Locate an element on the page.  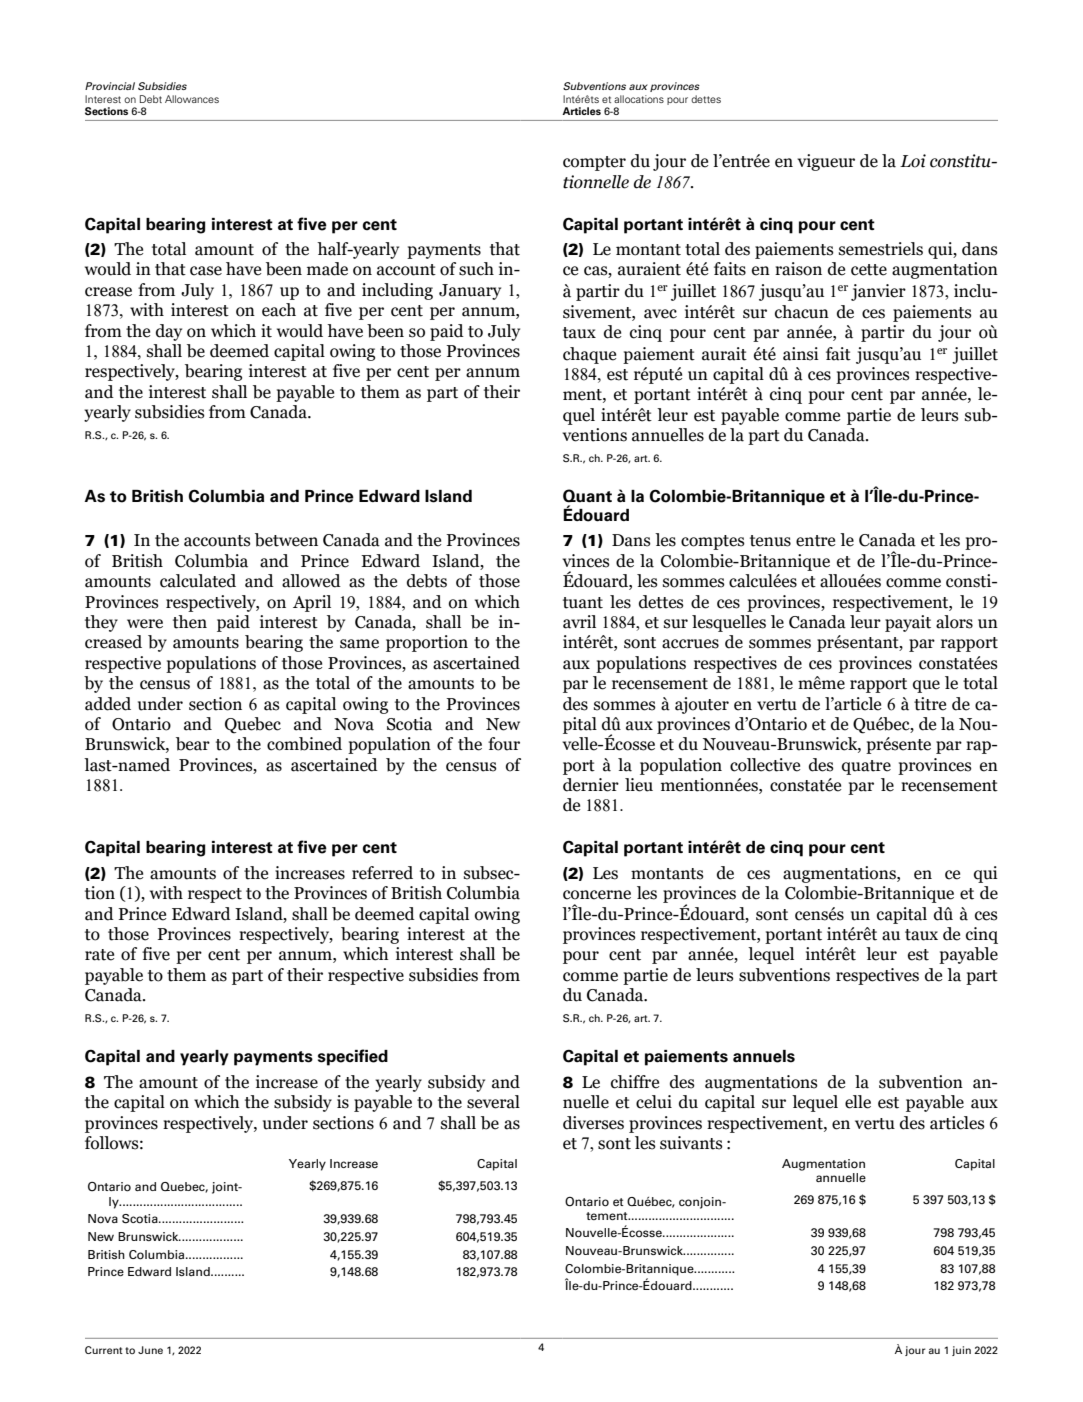
compter is located at coordinates (594, 163).
